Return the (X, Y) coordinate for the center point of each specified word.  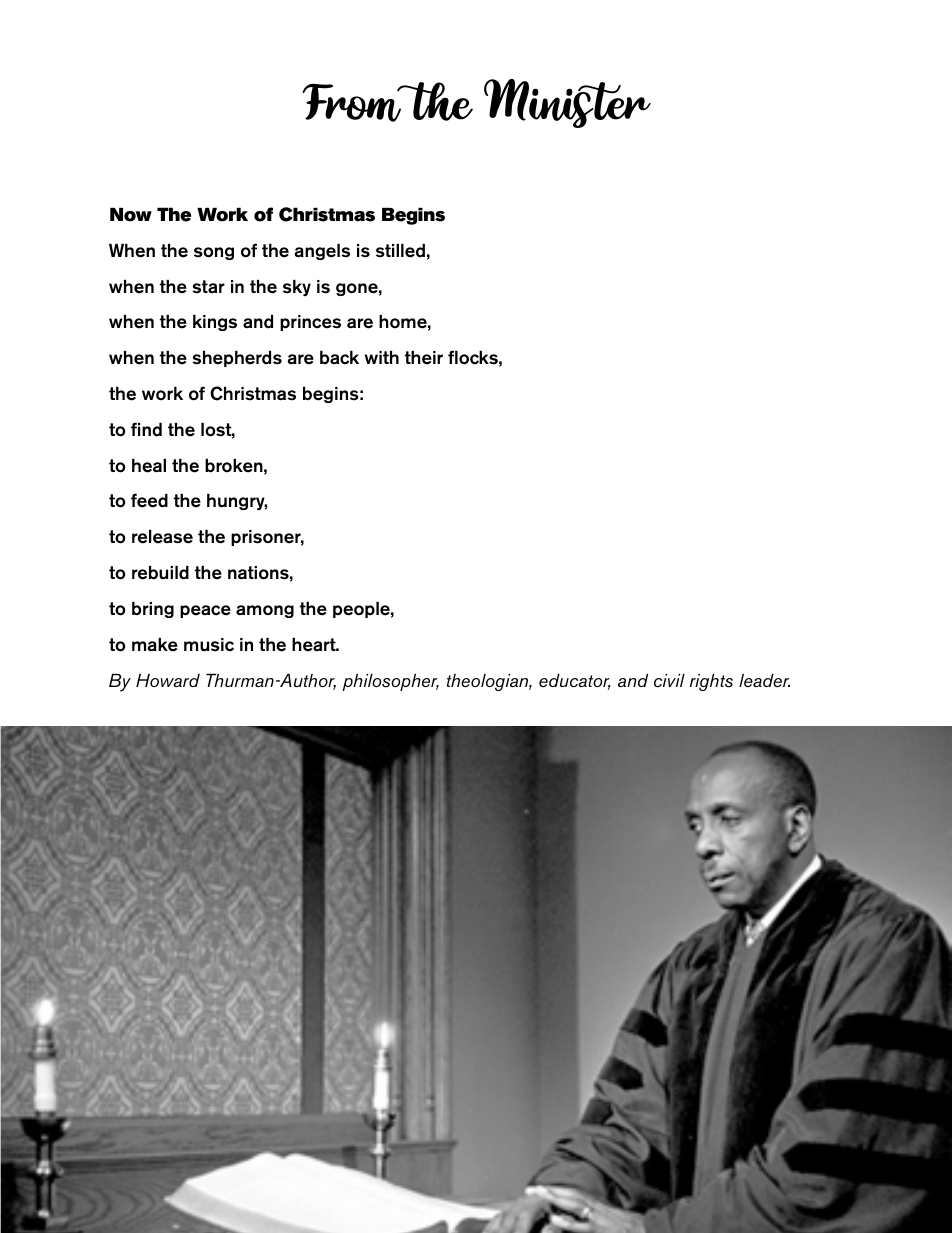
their (424, 358)
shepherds (237, 359)
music (209, 645)
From (353, 103)
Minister (567, 103)
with (382, 357)
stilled (400, 251)
